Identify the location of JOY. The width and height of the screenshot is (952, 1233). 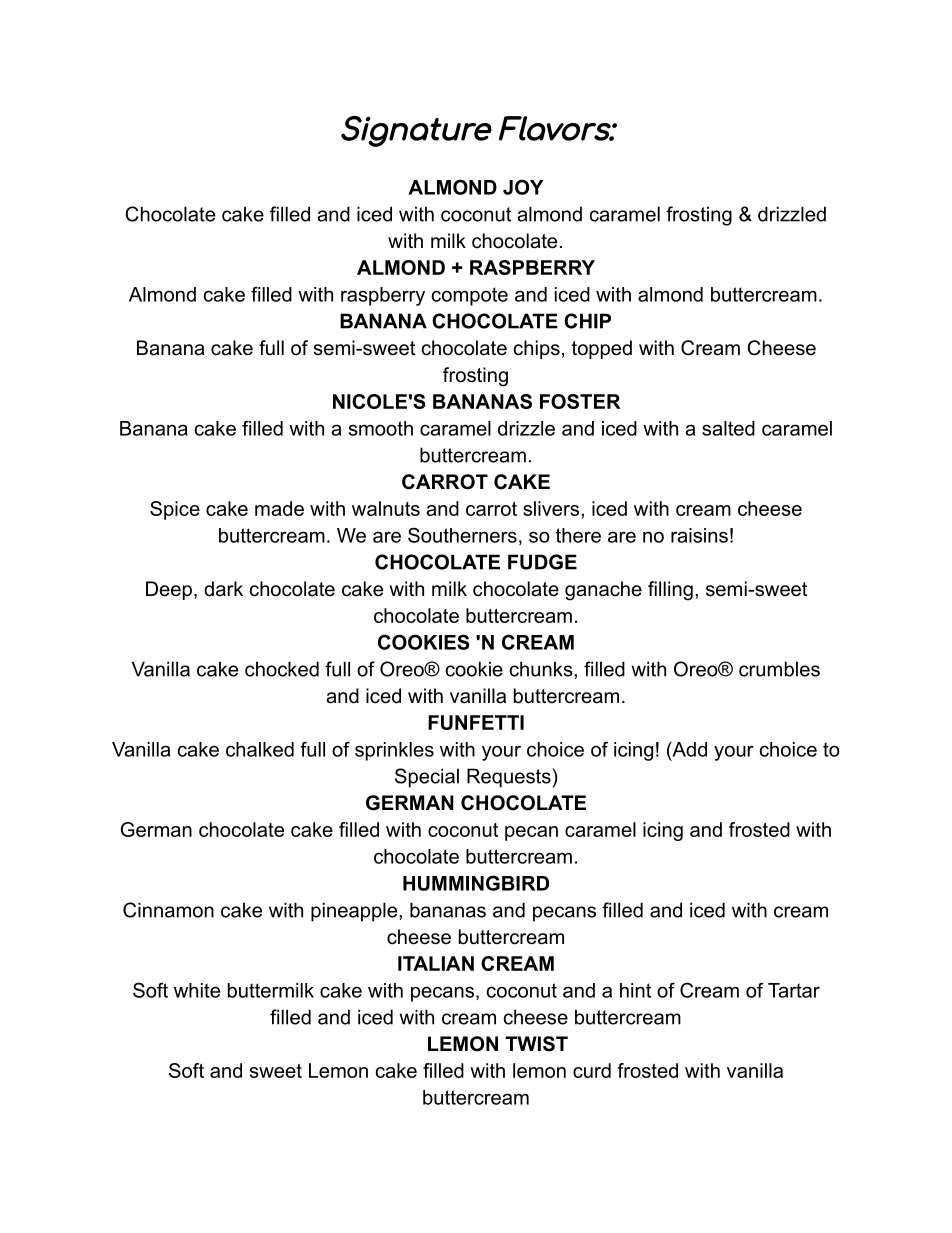
(523, 187).
